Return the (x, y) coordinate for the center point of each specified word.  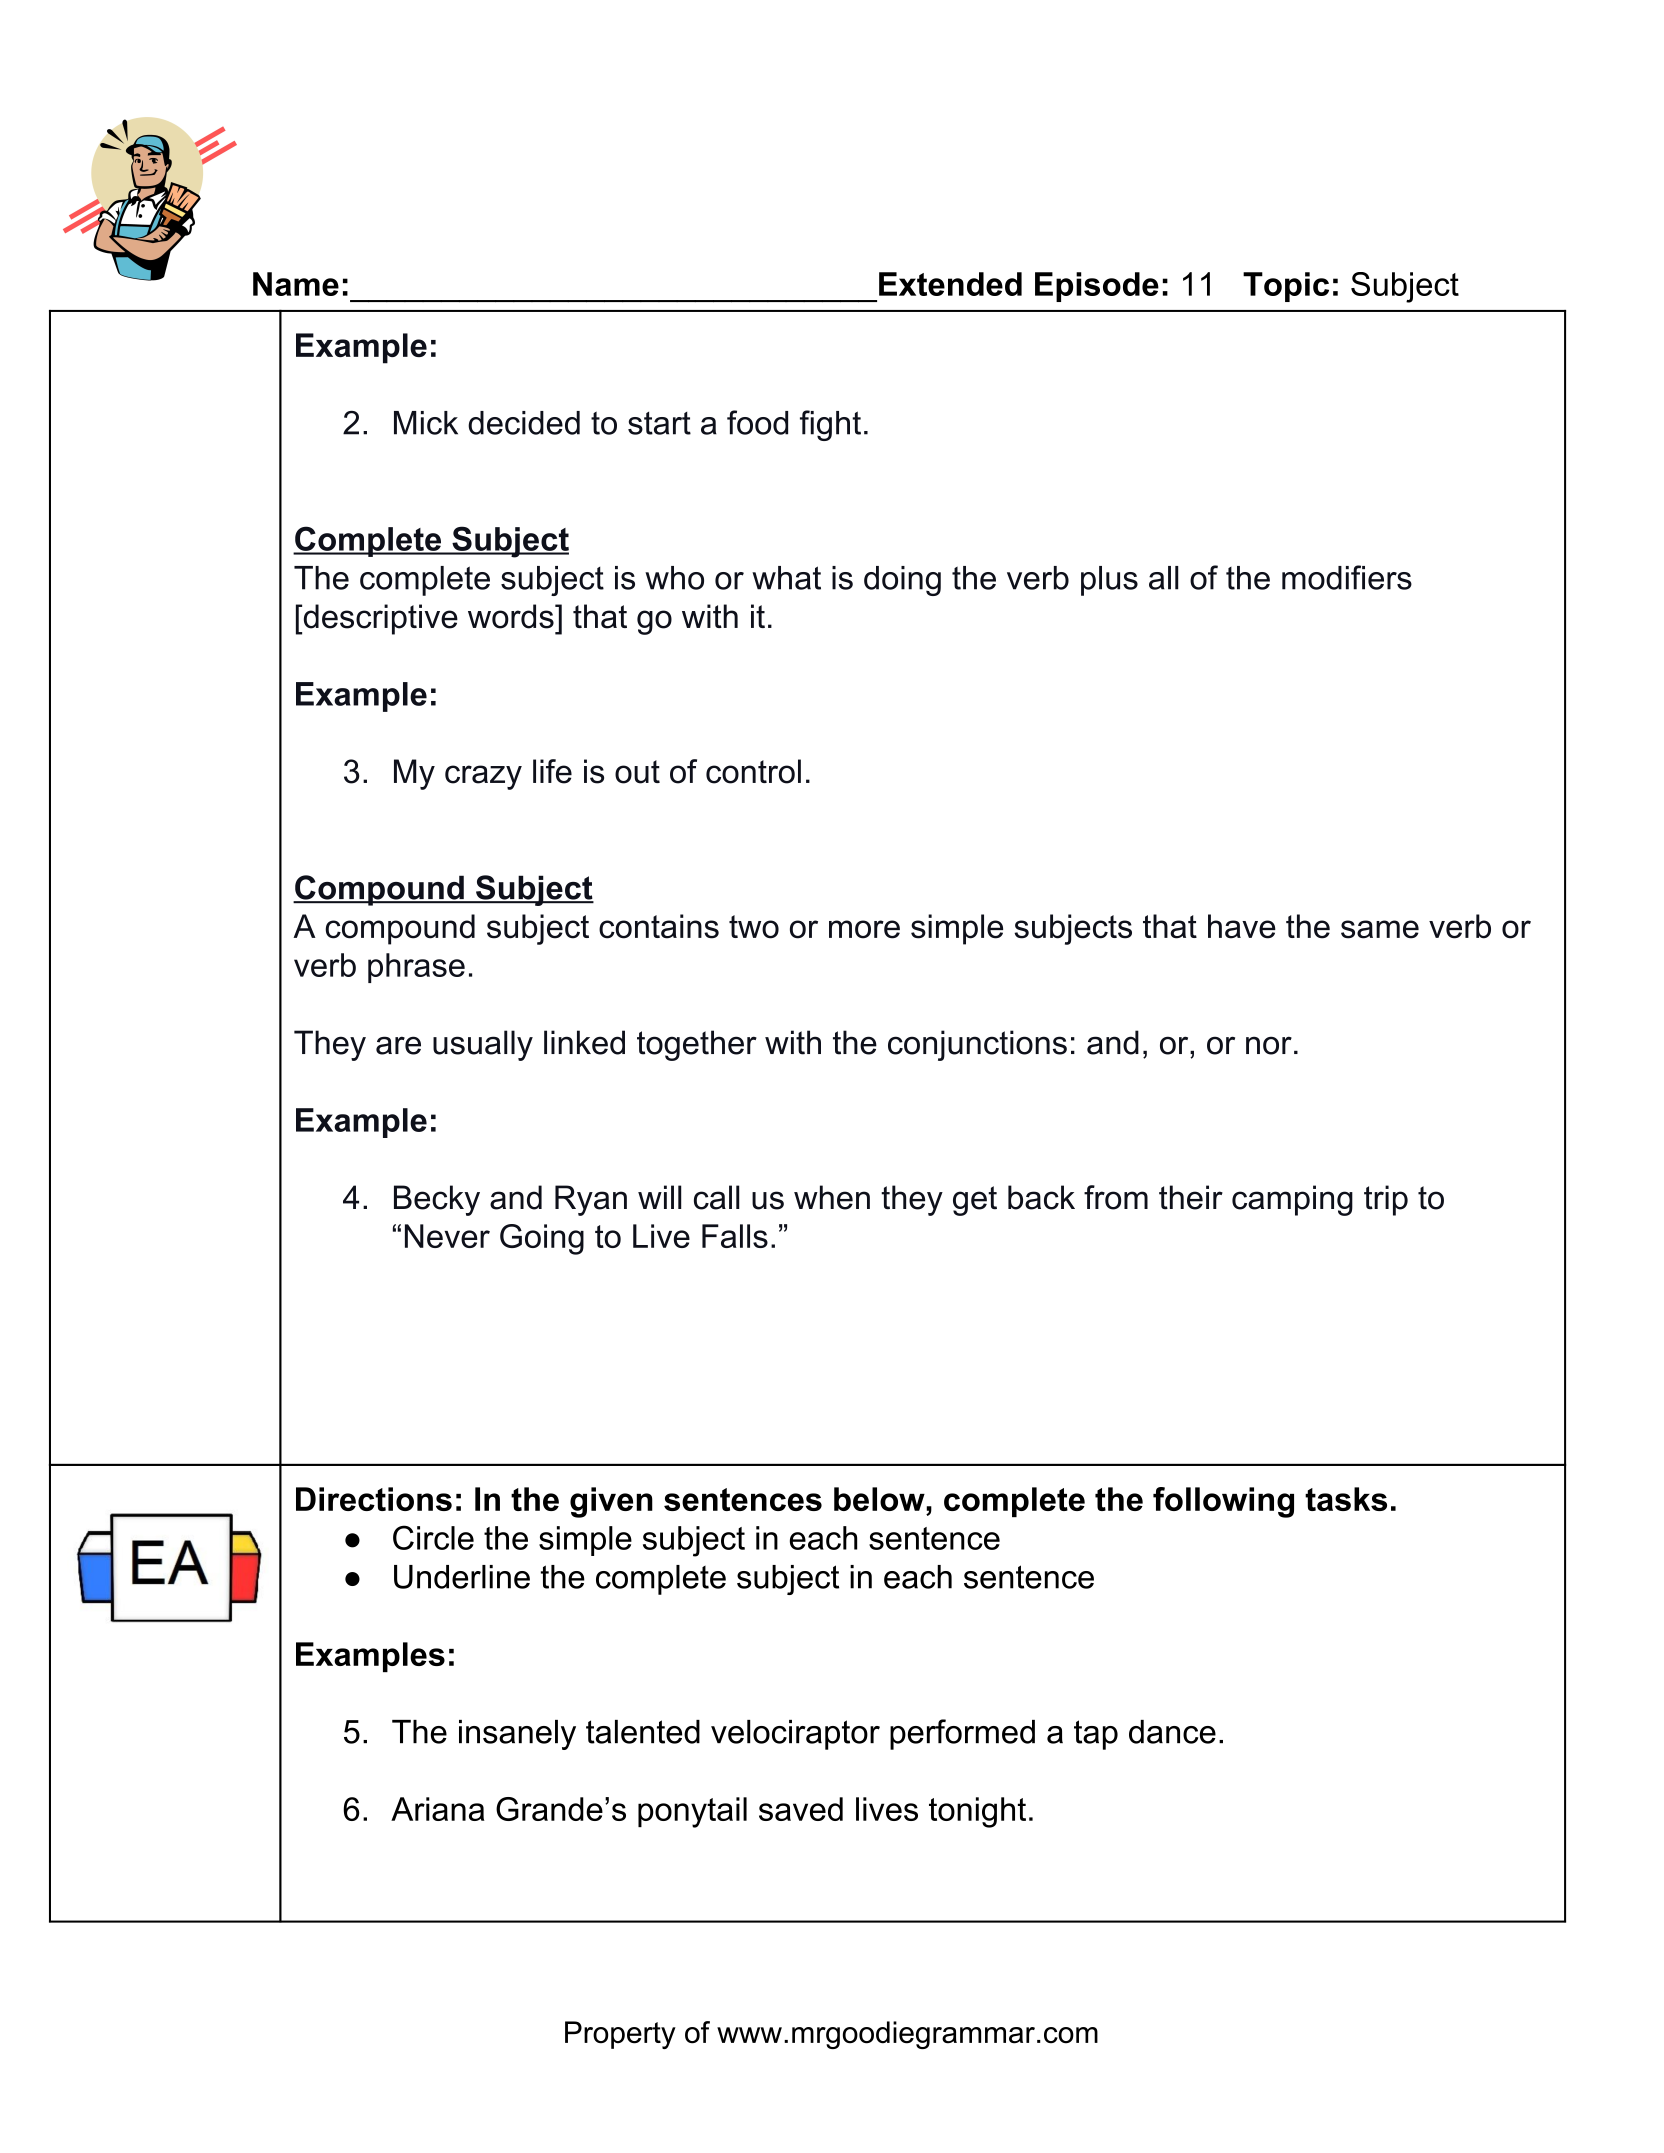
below (879, 1499)
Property (620, 2035)
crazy (483, 777)
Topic (1286, 287)
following (1223, 1502)
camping (1292, 1200)
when (832, 1197)
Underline (462, 1577)
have (1242, 926)
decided (524, 423)
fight (830, 425)
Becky (437, 1200)
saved (801, 1809)
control (753, 771)
